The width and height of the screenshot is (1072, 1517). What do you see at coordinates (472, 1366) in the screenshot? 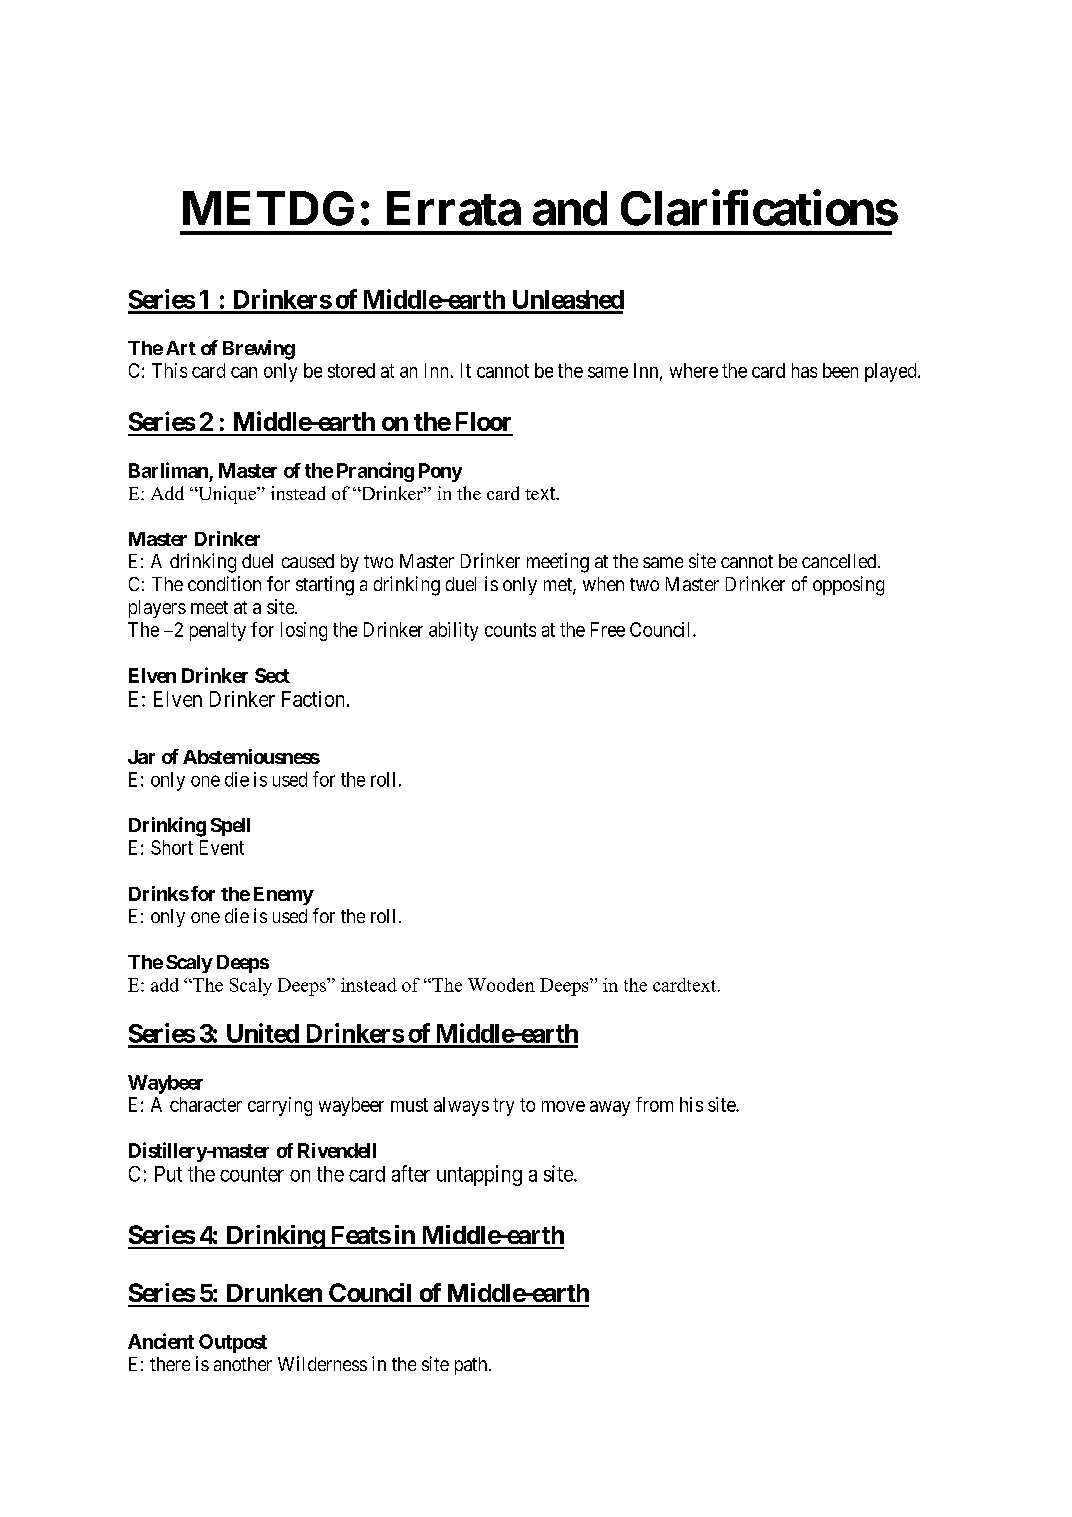
I see `path` at bounding box center [472, 1366].
